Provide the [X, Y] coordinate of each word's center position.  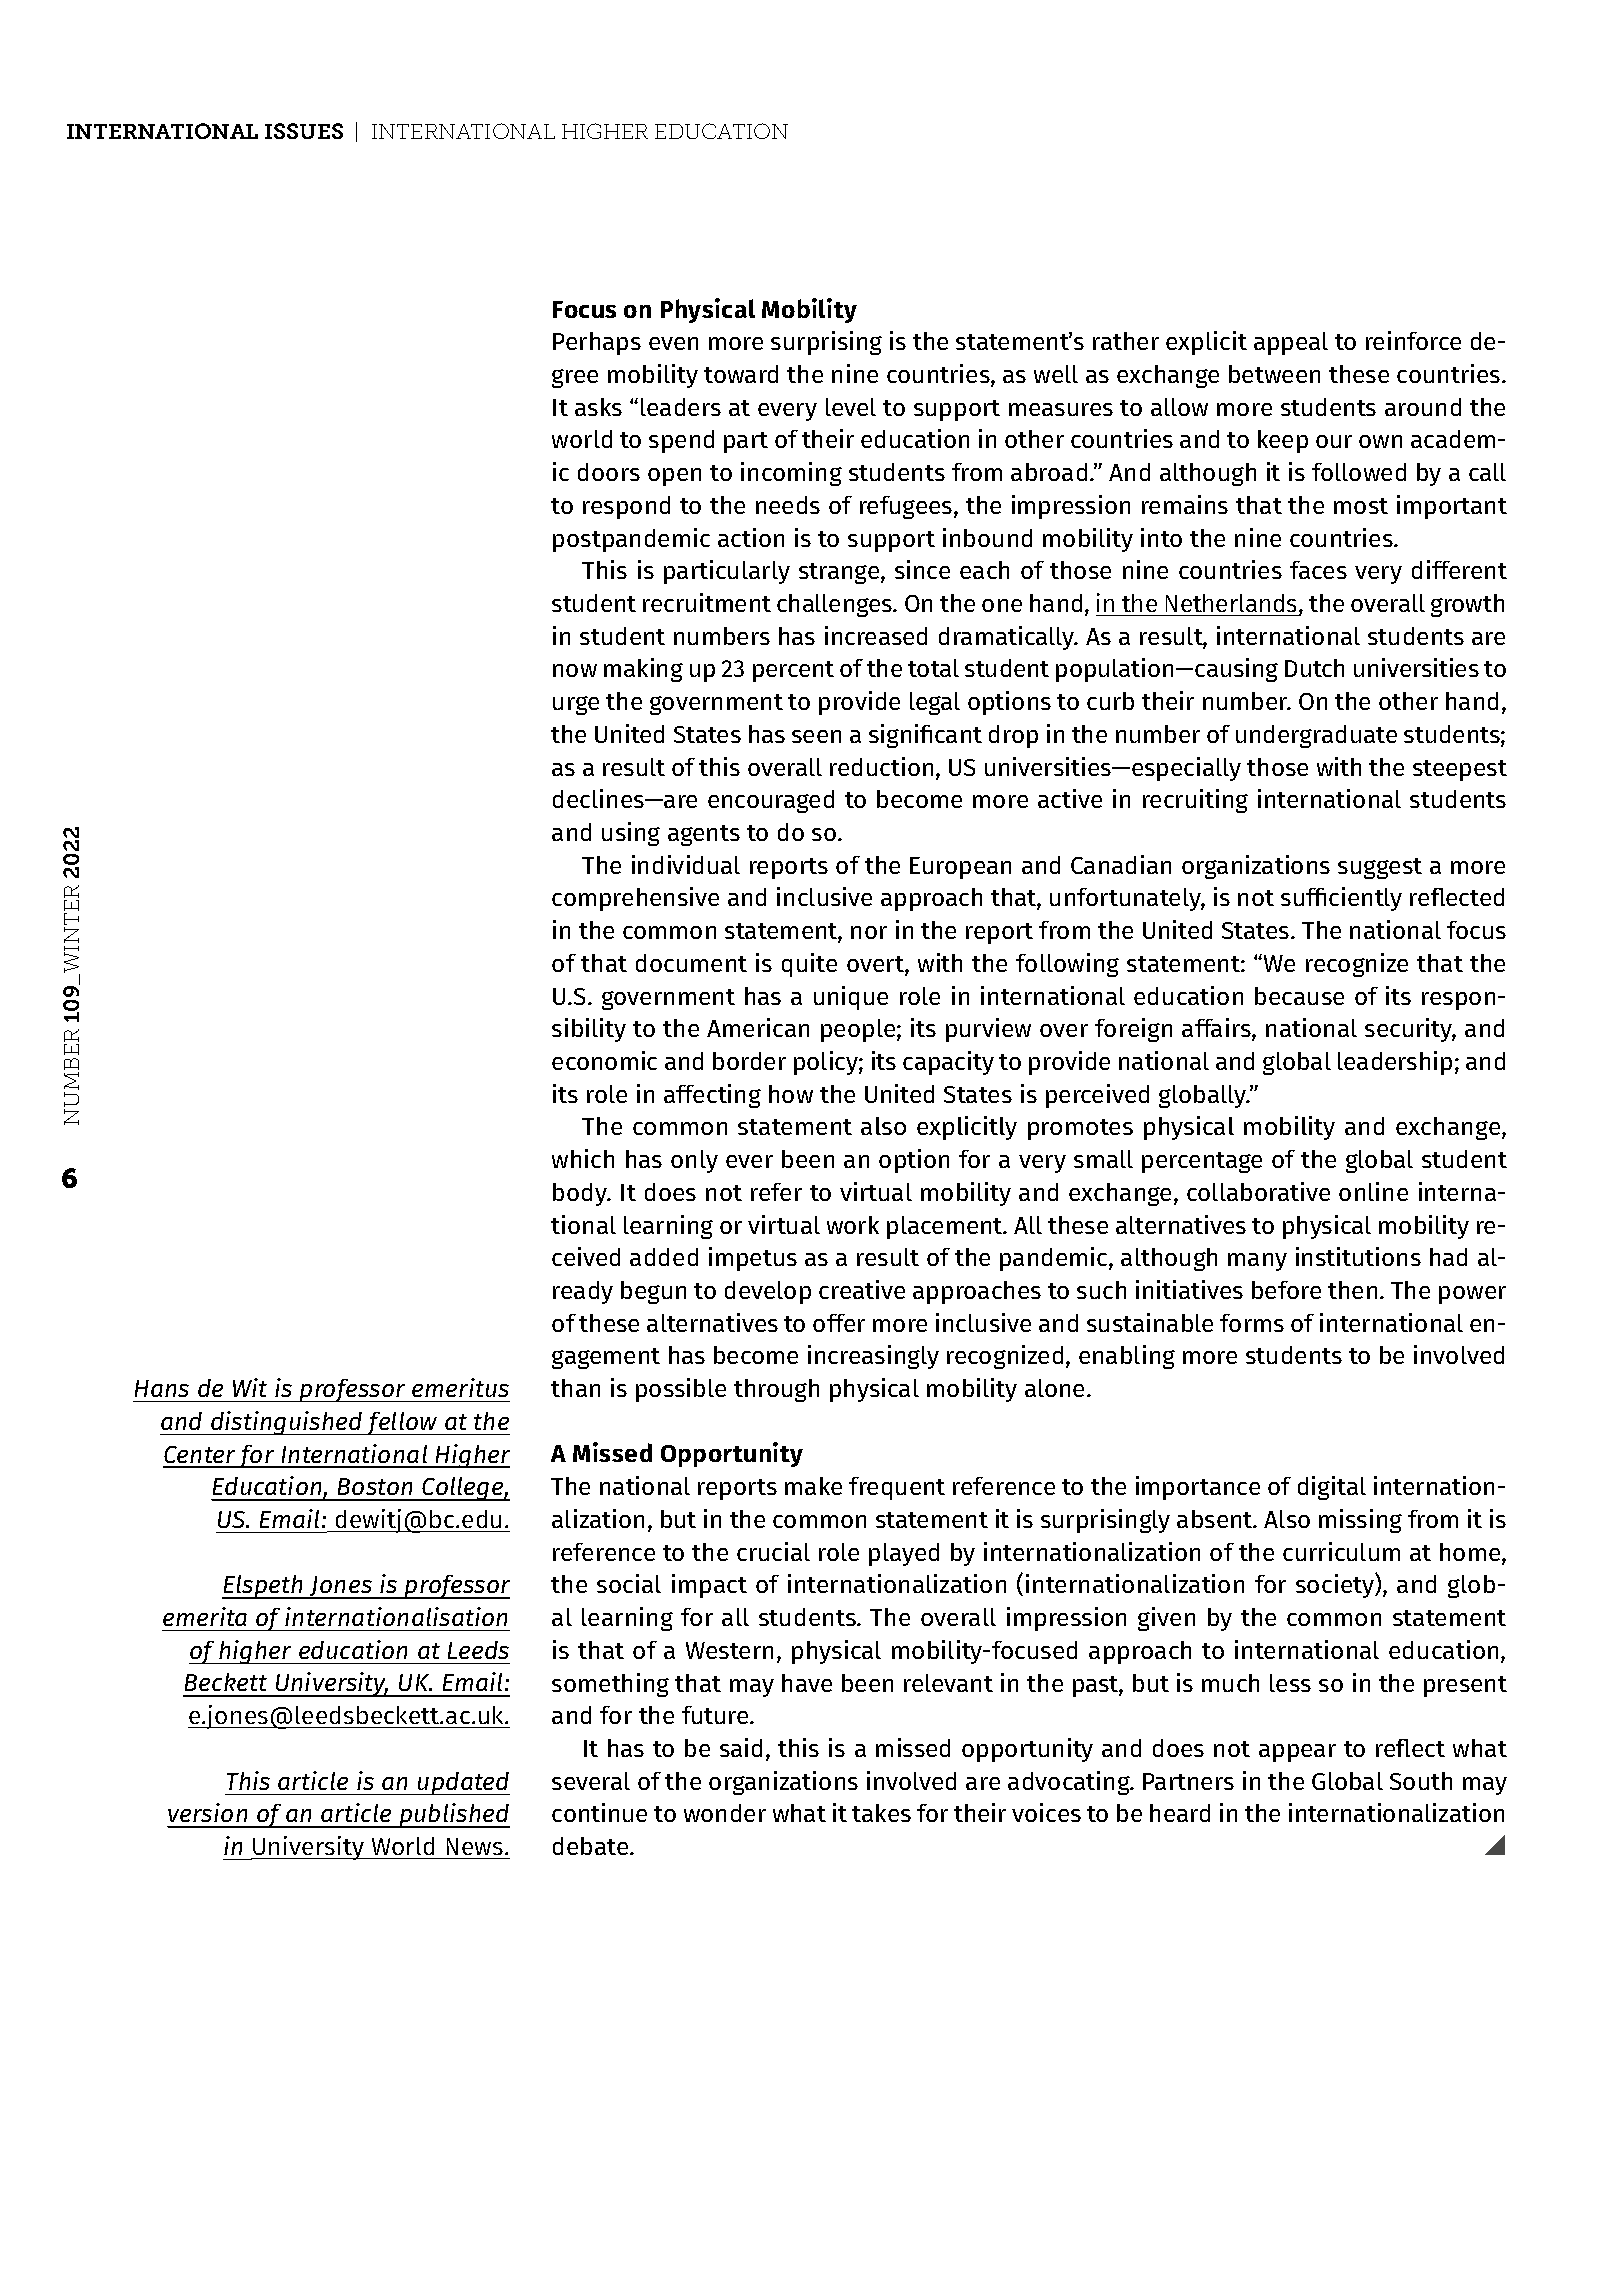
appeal [1291, 343]
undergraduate [1316, 736]
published [453, 1815]
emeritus [460, 1387]
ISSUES [304, 131]
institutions [1358, 1256]
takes [881, 1813]
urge [576, 705]
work [853, 1225]
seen [816, 736]
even [673, 343]
